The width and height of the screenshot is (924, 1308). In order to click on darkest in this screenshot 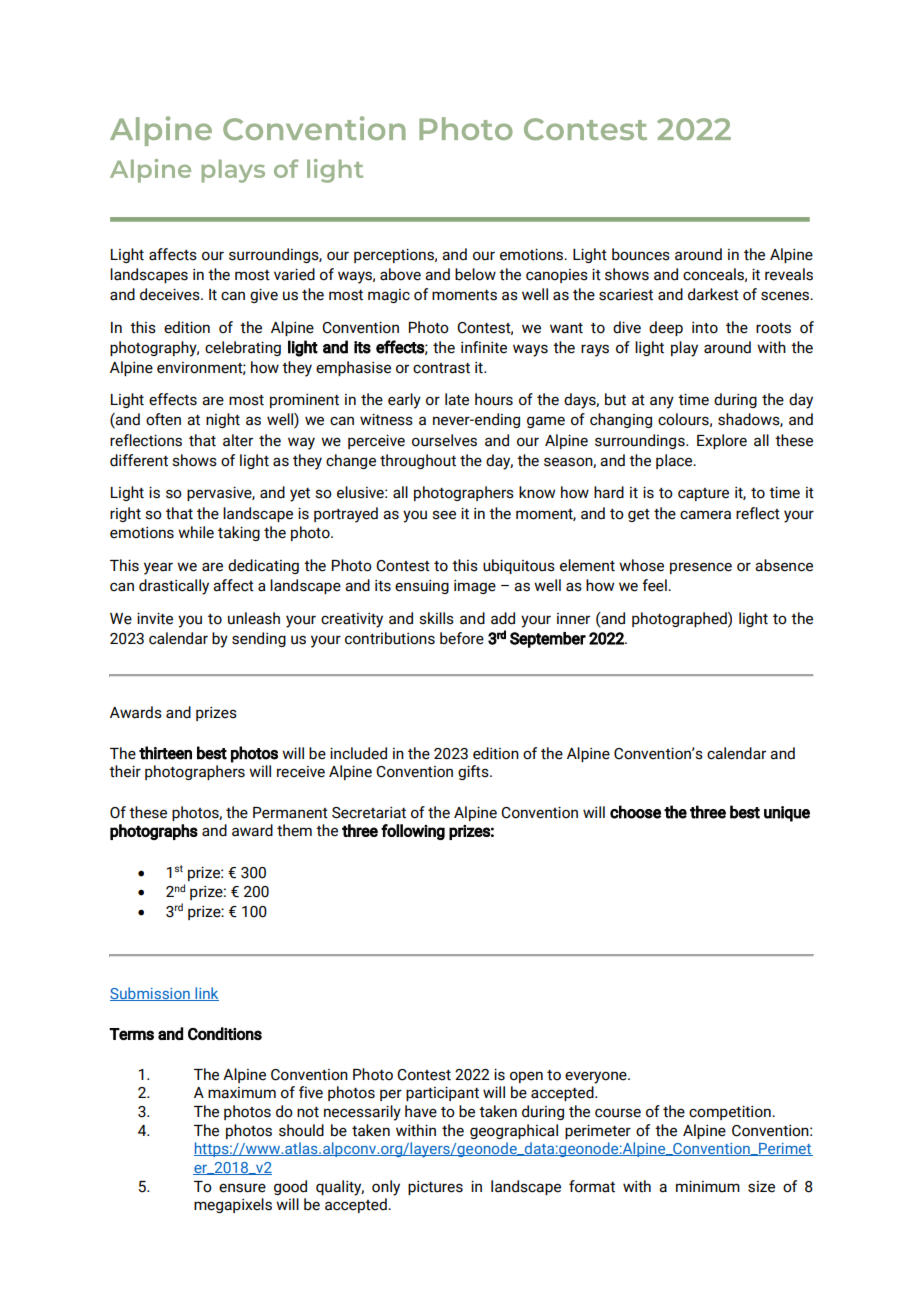, I will do `click(713, 294)`.
